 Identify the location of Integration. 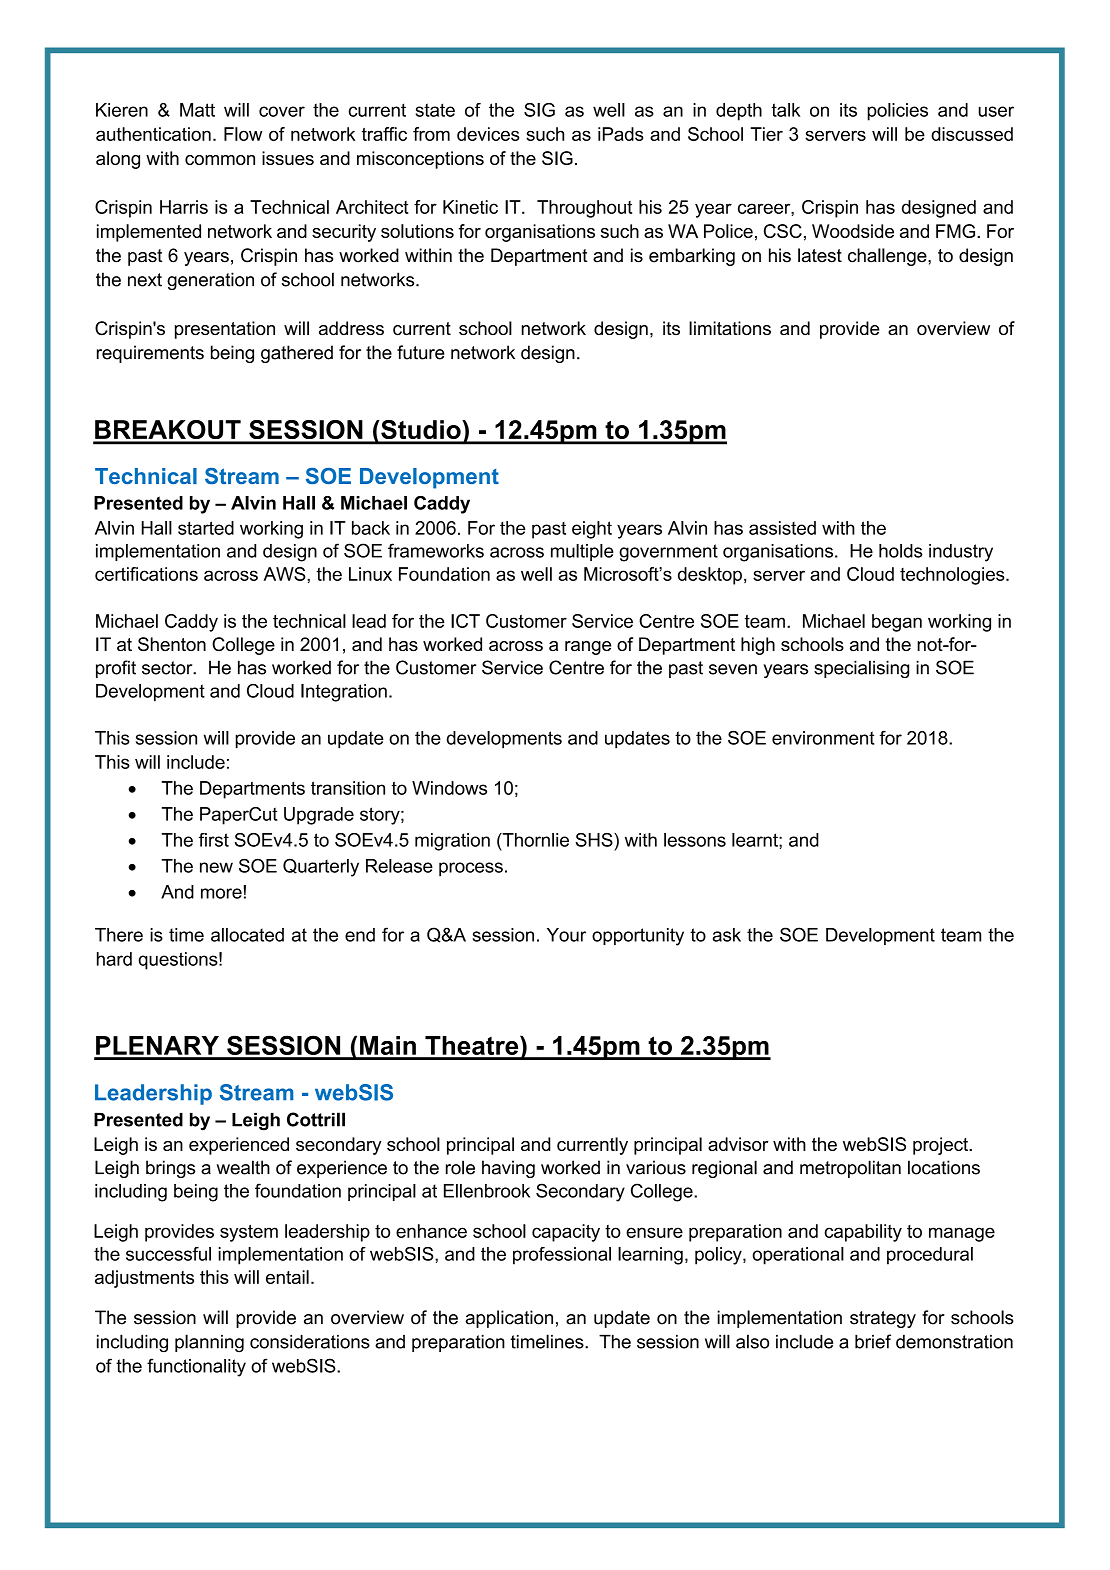
(344, 693).
